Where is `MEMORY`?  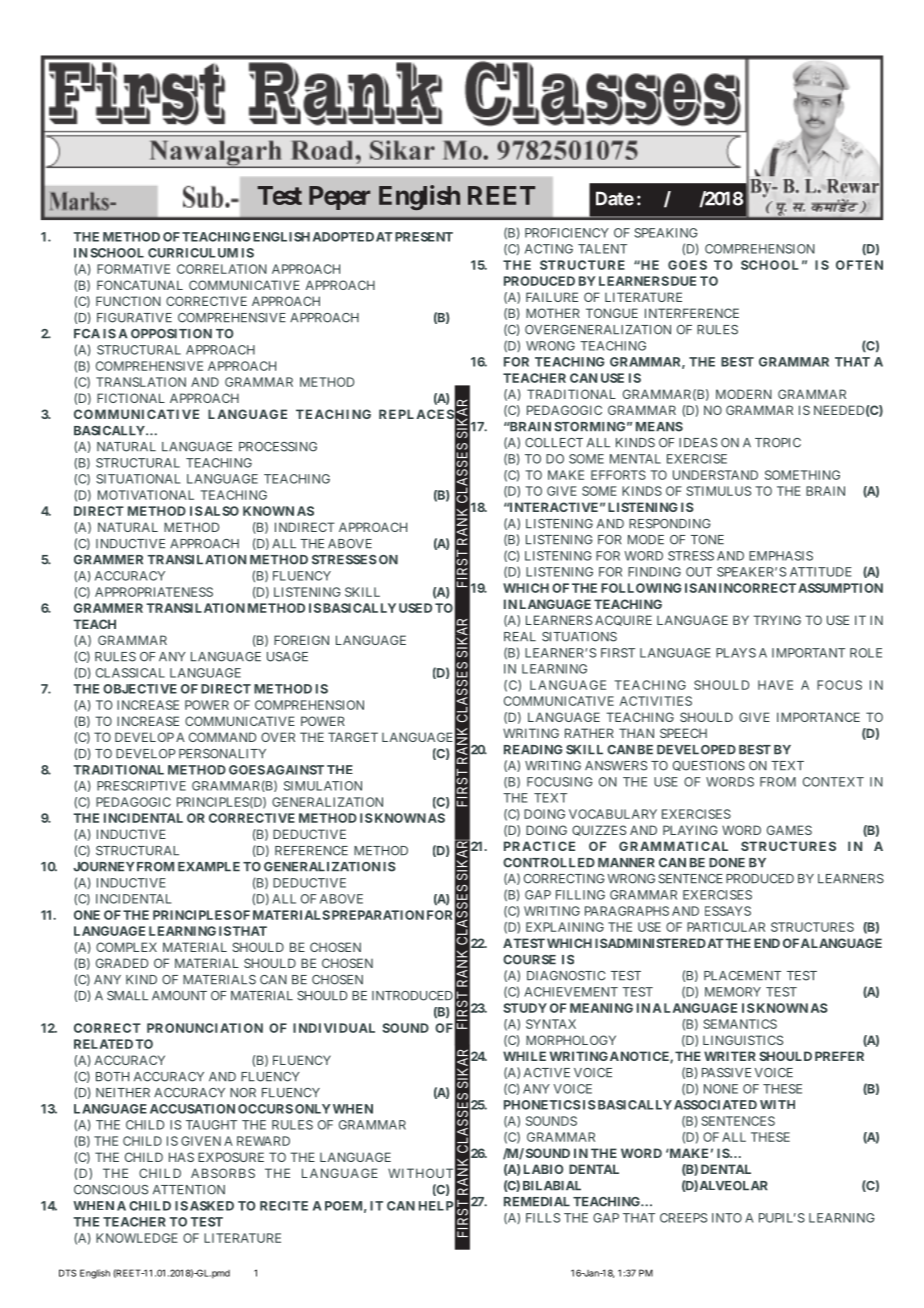
MEMORY is located at coordinates (733, 992).
